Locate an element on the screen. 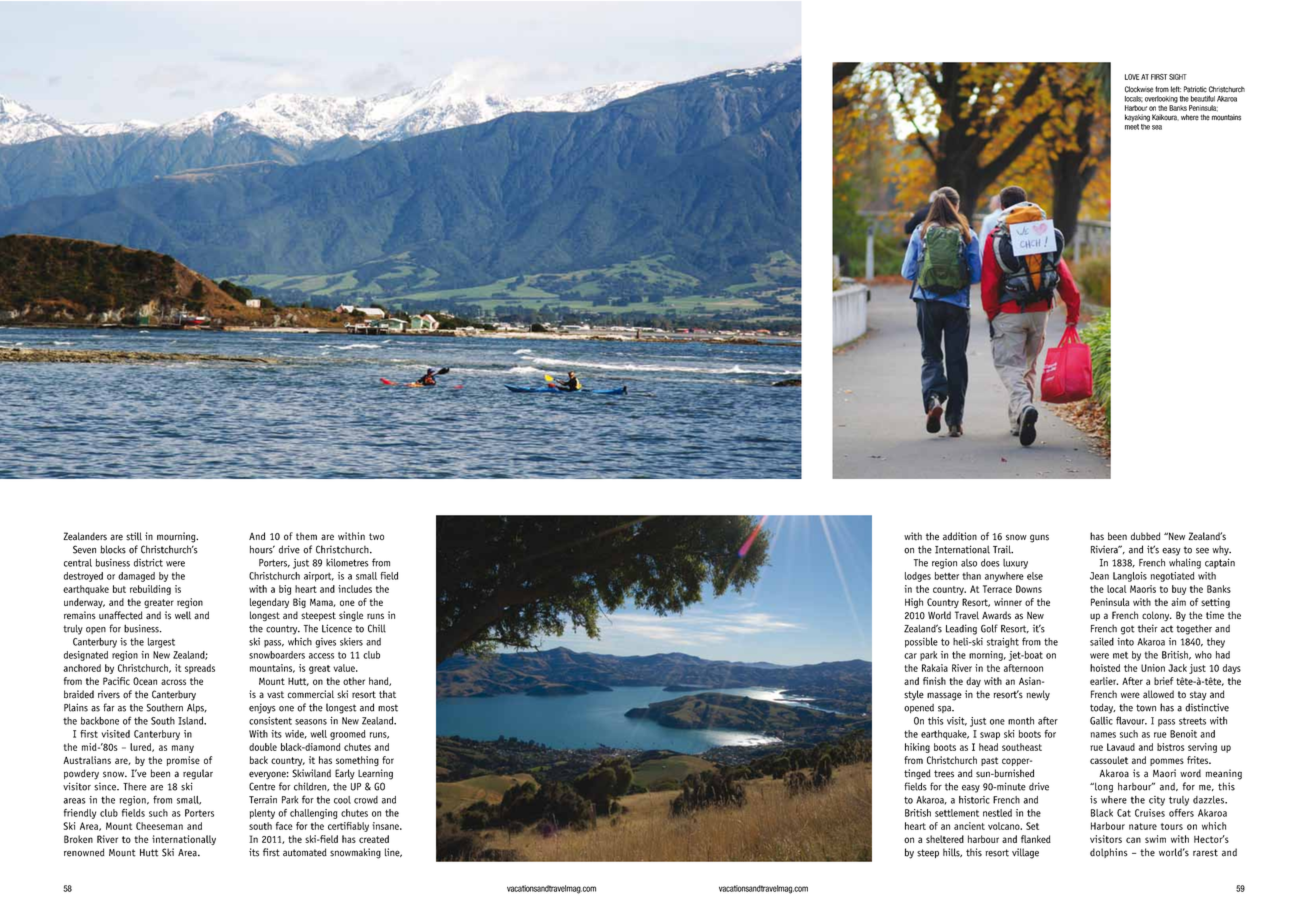 The width and height of the screenshot is (1308, 924). two is located at coordinates (376, 536).
